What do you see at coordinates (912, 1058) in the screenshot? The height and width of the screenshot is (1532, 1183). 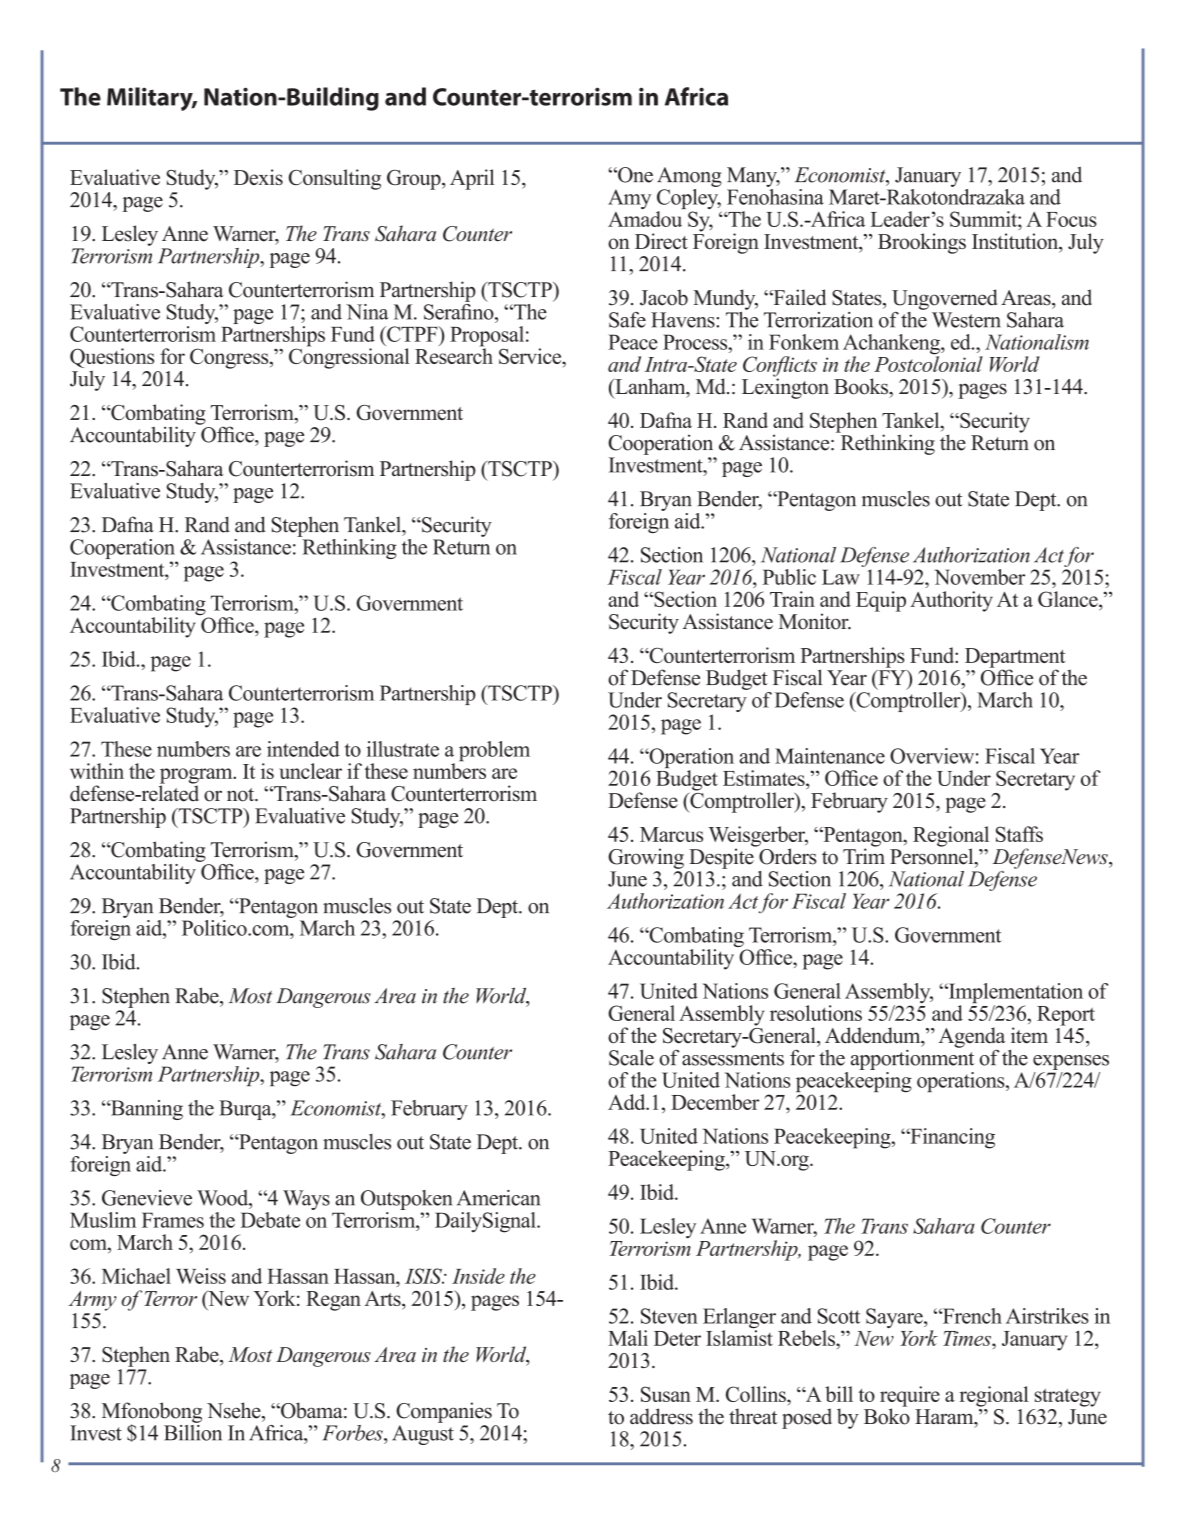 I see `apportionment` at bounding box center [912, 1058].
